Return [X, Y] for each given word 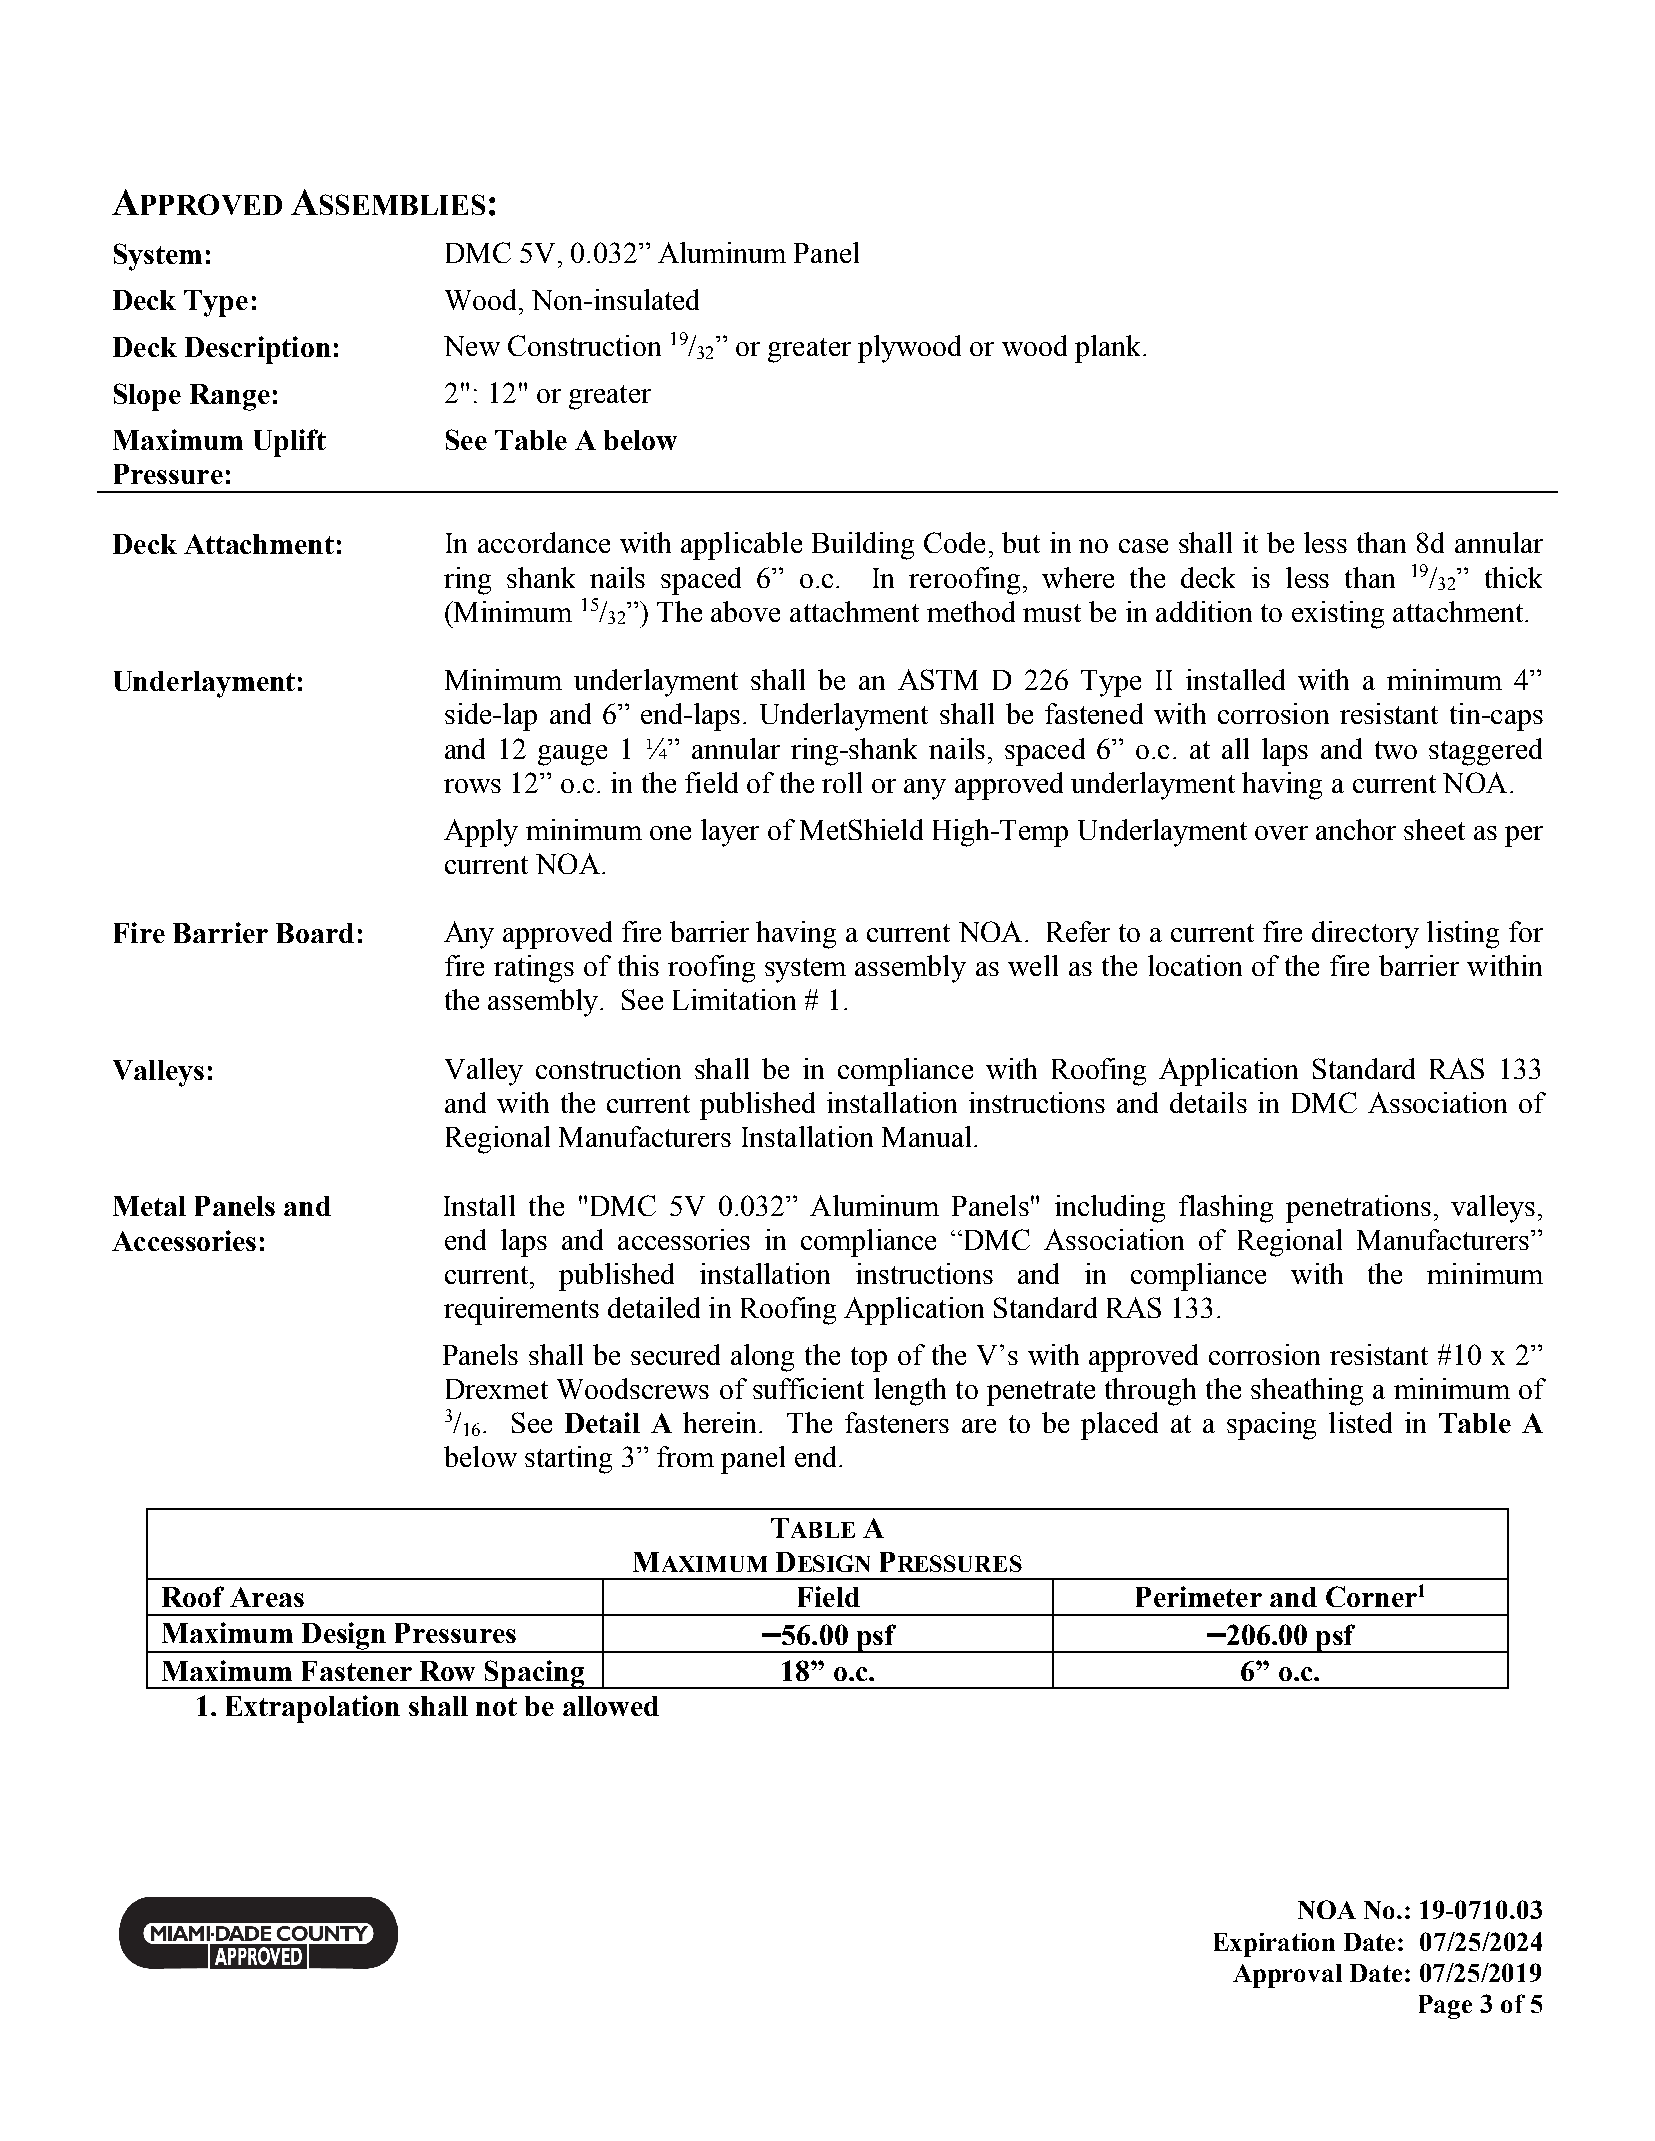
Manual [926, 1136]
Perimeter [1199, 1596]
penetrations [1358, 1209]
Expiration [1274, 1945]
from [685, 1456]
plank [1109, 349]
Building [863, 546]
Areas [267, 1597]
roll [842, 782]
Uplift [290, 443]
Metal [149, 1206]
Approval [1287, 1976]
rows [472, 786]
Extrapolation [313, 1709]
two [1396, 750]
